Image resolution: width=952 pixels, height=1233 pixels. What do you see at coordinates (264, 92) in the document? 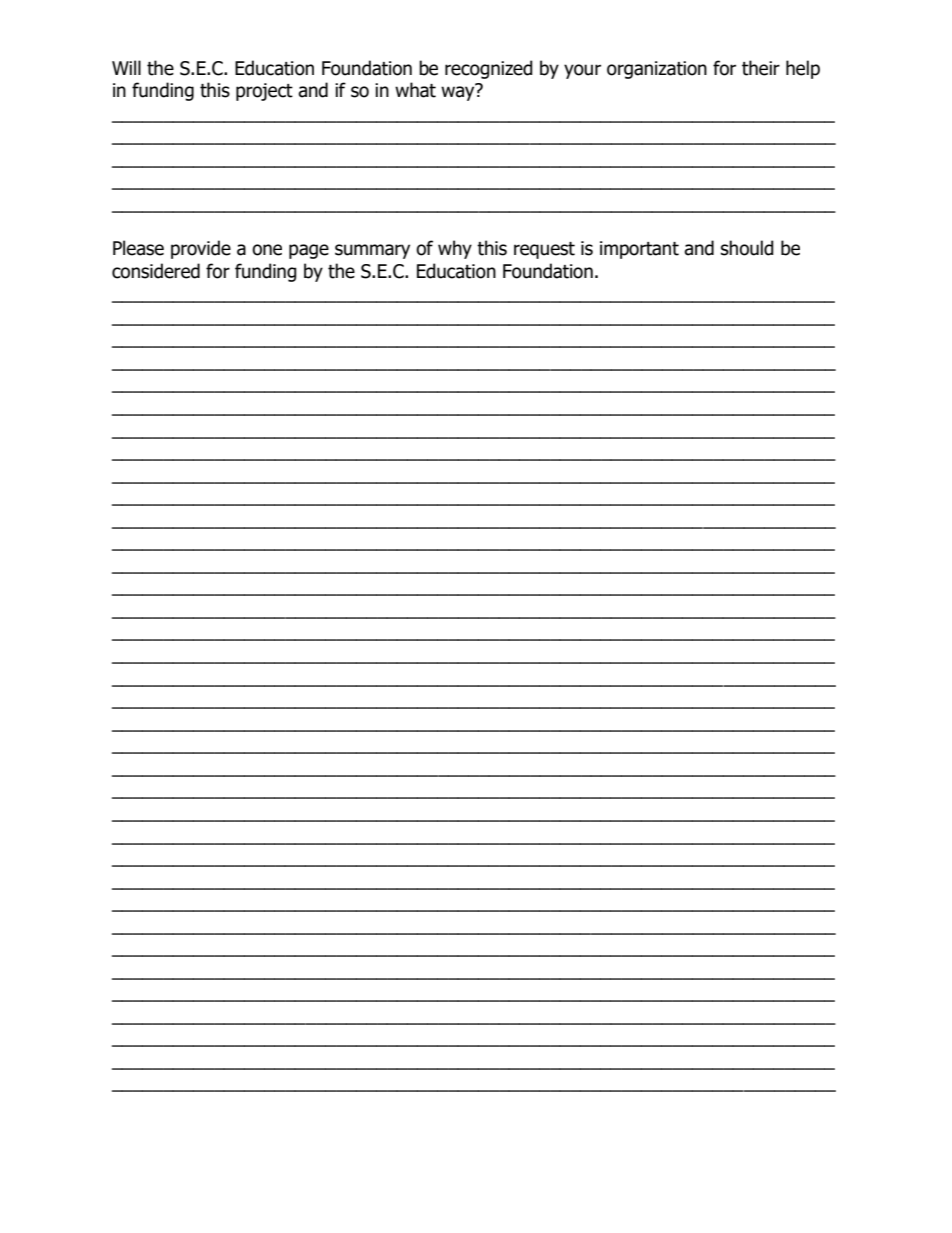
I see `project` at bounding box center [264, 92].
